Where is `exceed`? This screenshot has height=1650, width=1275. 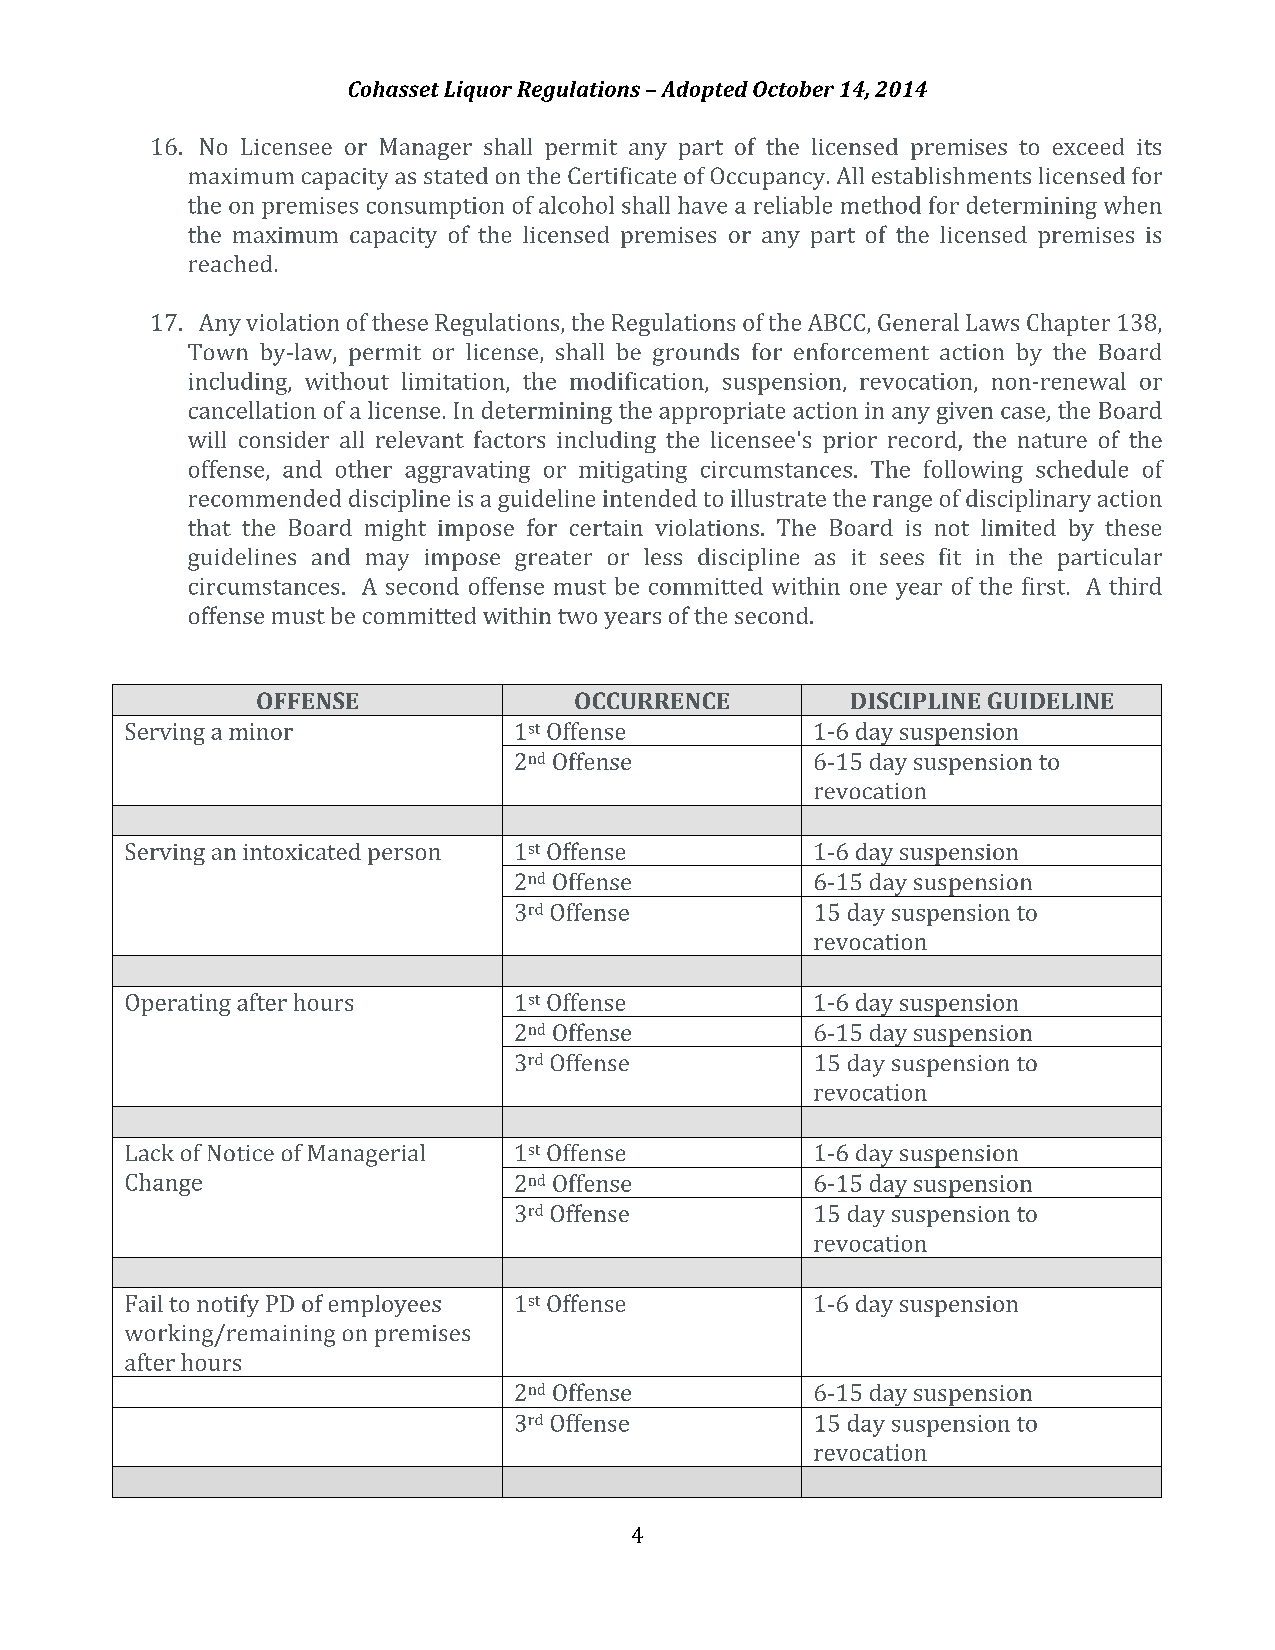 exceed is located at coordinates (1088, 146).
